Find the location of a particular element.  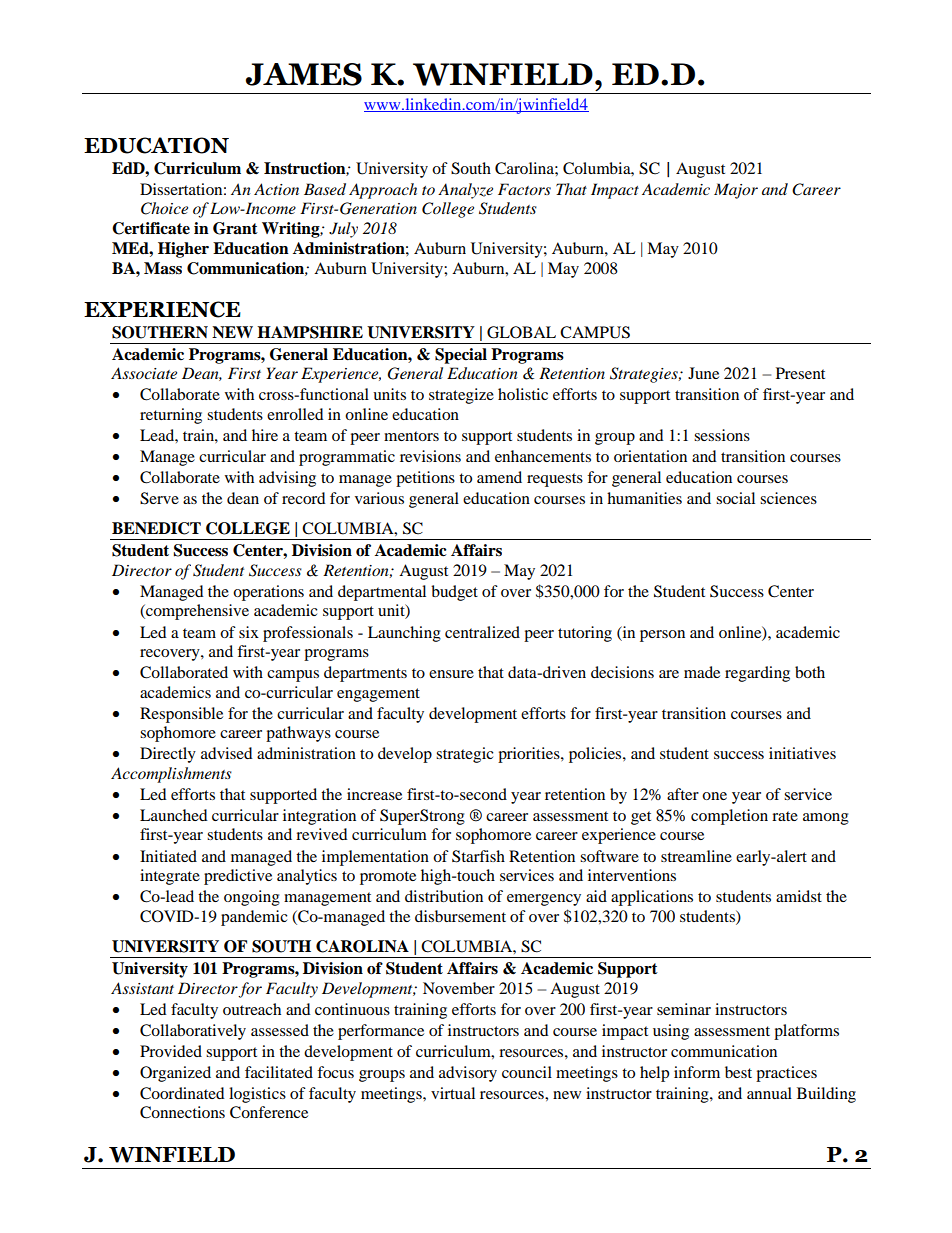

best is located at coordinates (738, 1072).
